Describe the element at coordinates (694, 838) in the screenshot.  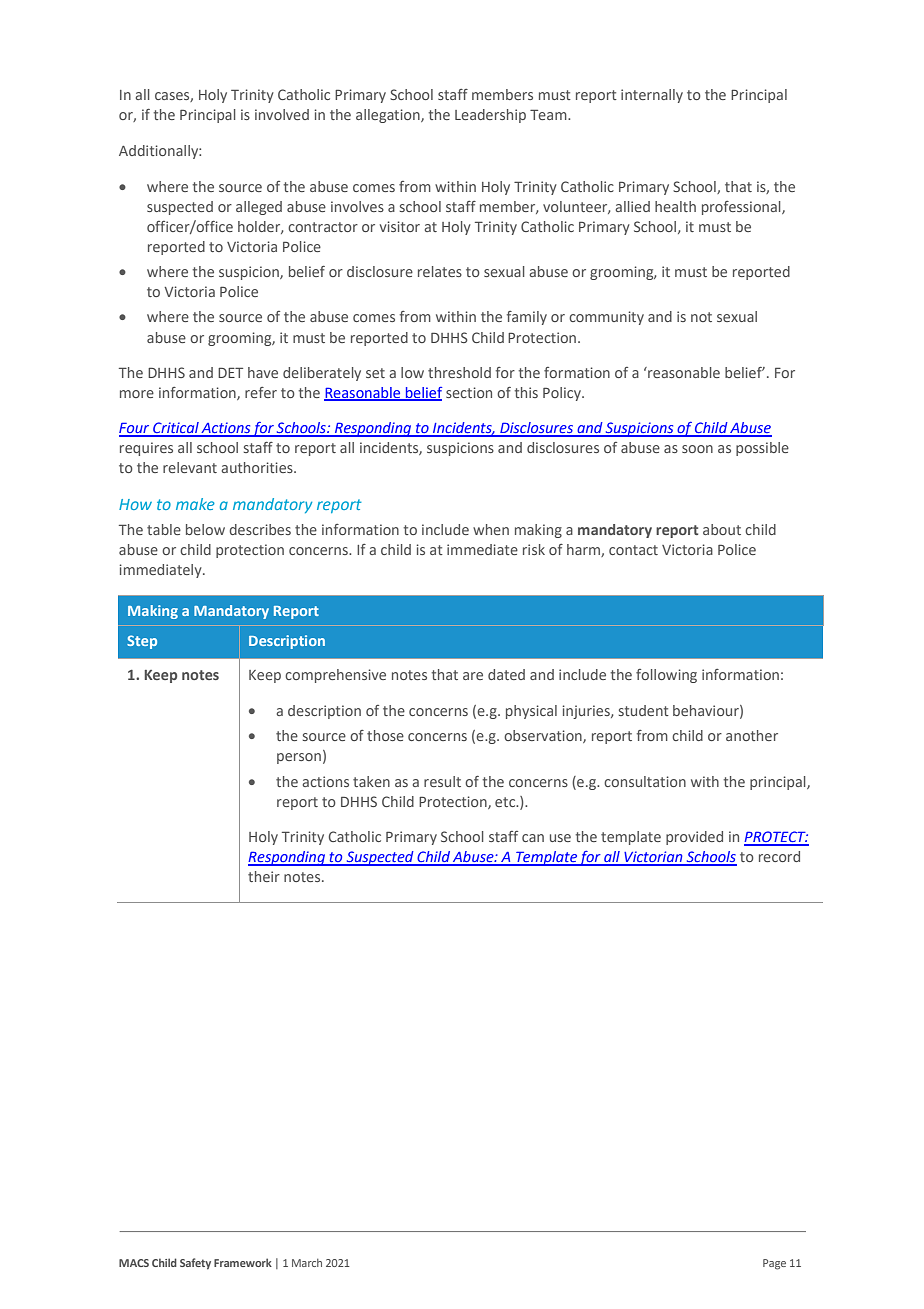
I see `provided` at that location.
